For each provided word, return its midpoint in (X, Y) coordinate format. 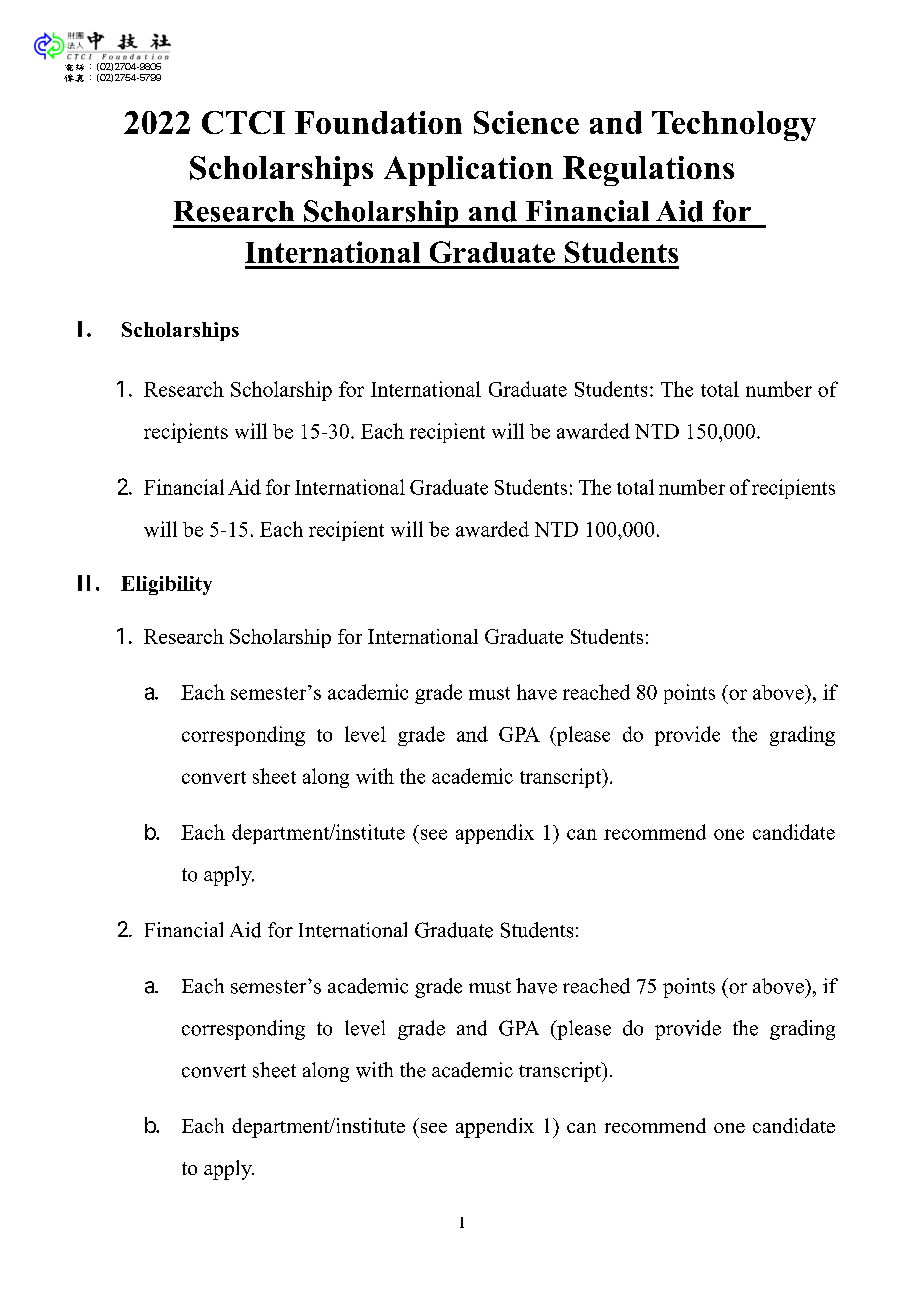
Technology (734, 126)
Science (526, 122)
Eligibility (166, 585)
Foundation (378, 122)
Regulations (648, 171)
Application (468, 171)
